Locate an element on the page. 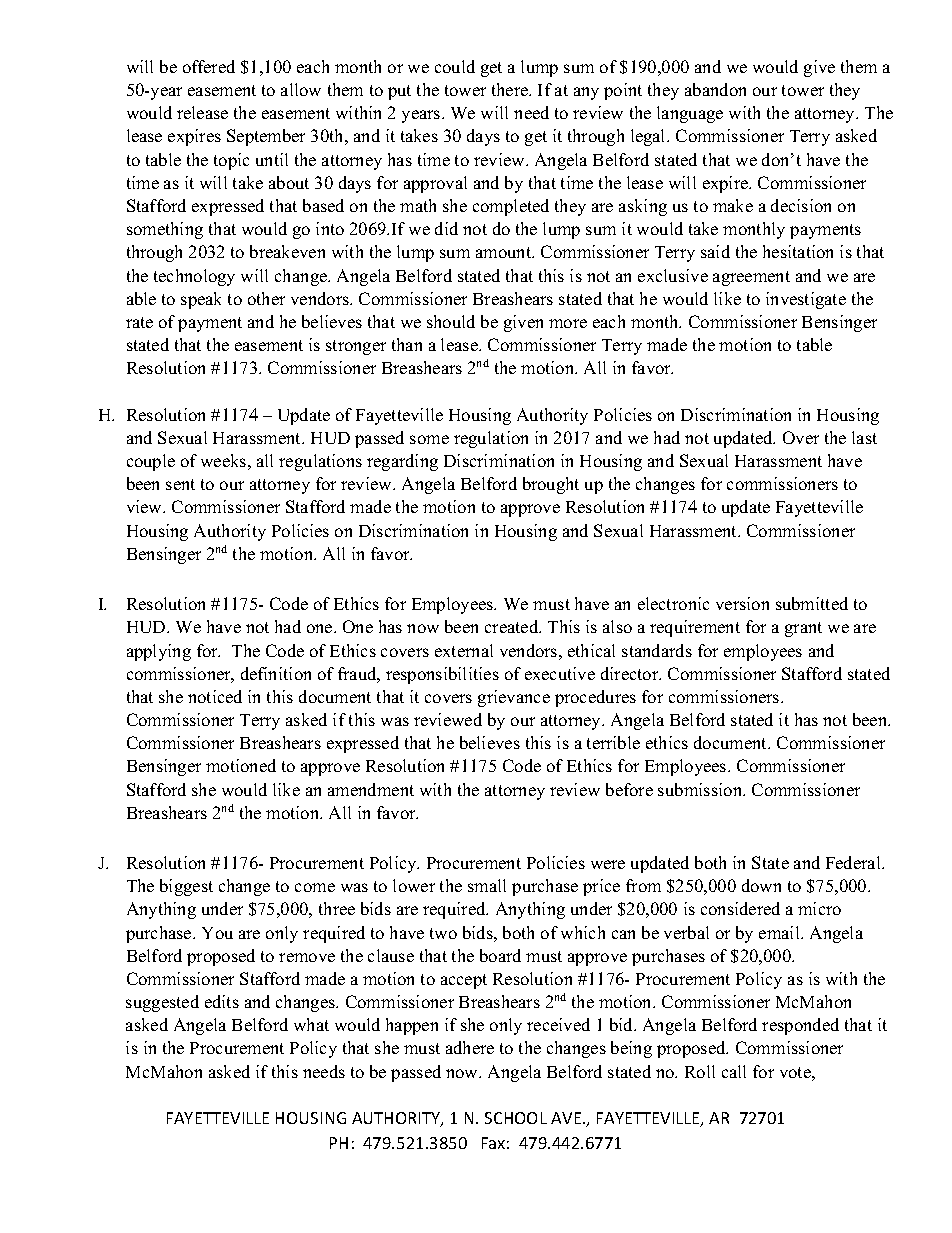 The width and height of the page is (952, 1233). investigate is located at coordinates (806, 300).
